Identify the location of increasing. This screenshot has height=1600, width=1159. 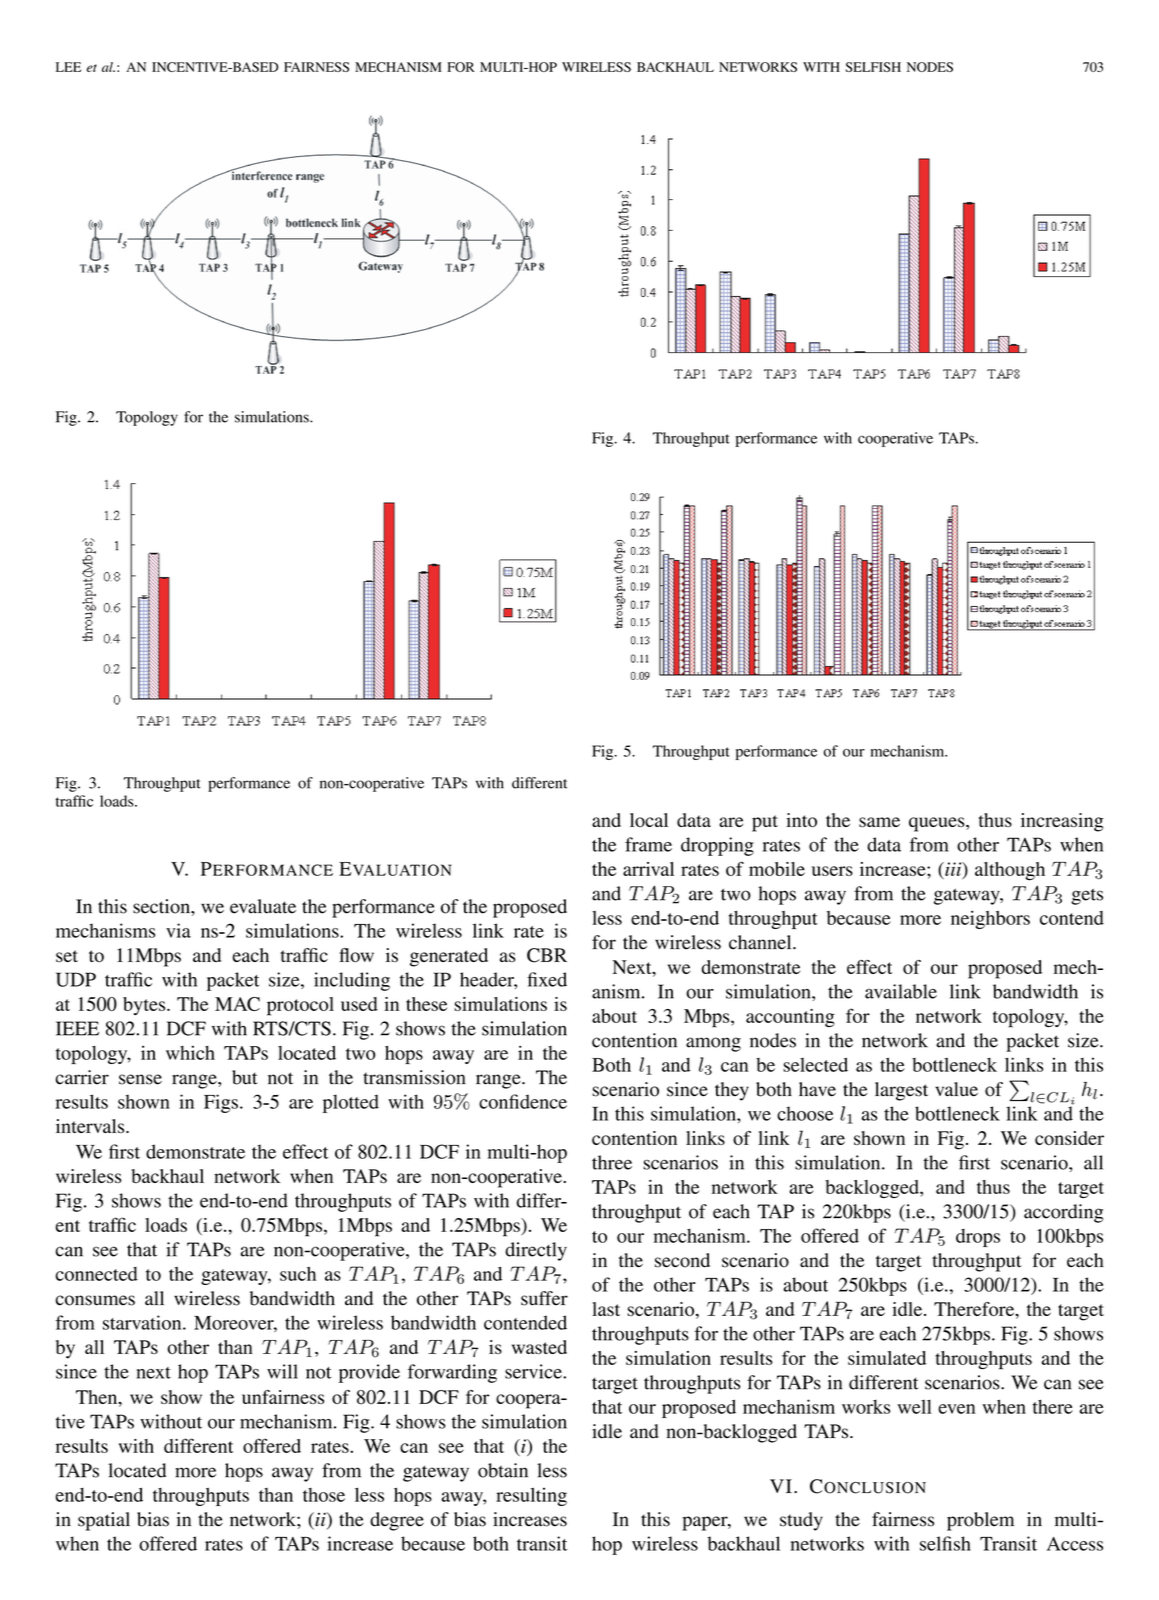
(1062, 822).
